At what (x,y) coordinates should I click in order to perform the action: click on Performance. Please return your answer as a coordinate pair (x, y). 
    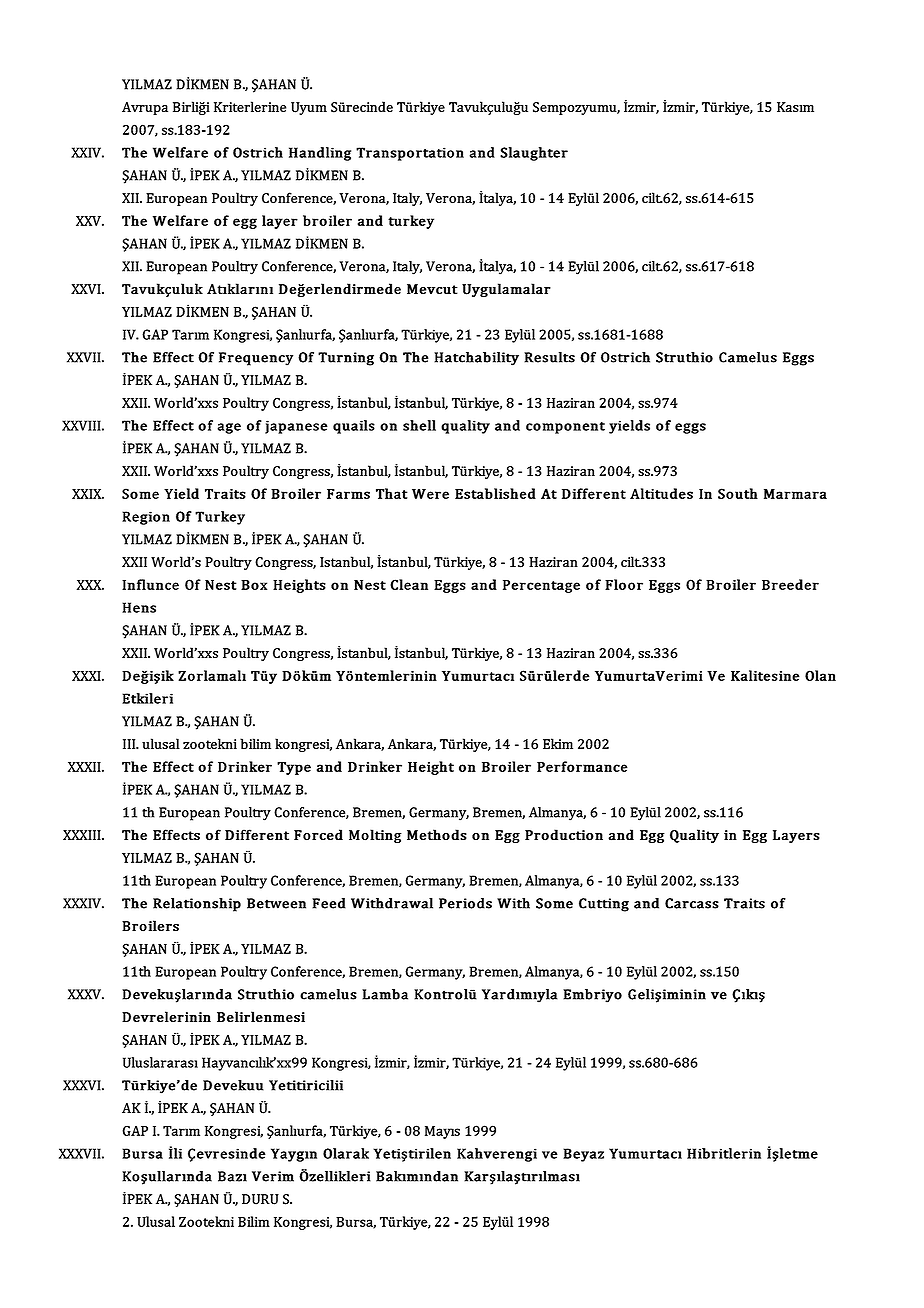
    Looking at the image, I should click on (582, 766).
